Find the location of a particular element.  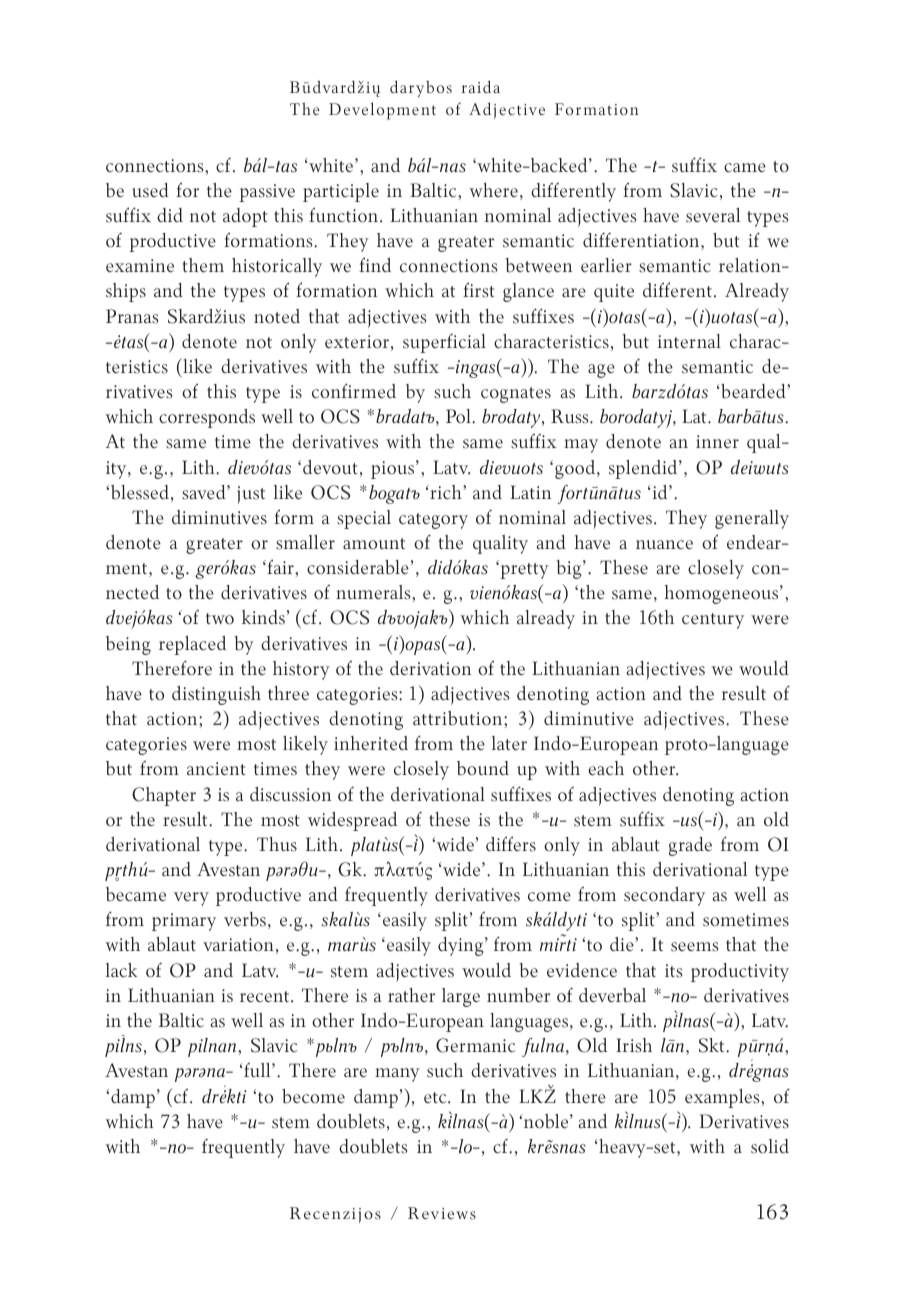

century is located at coordinates (713, 621).
